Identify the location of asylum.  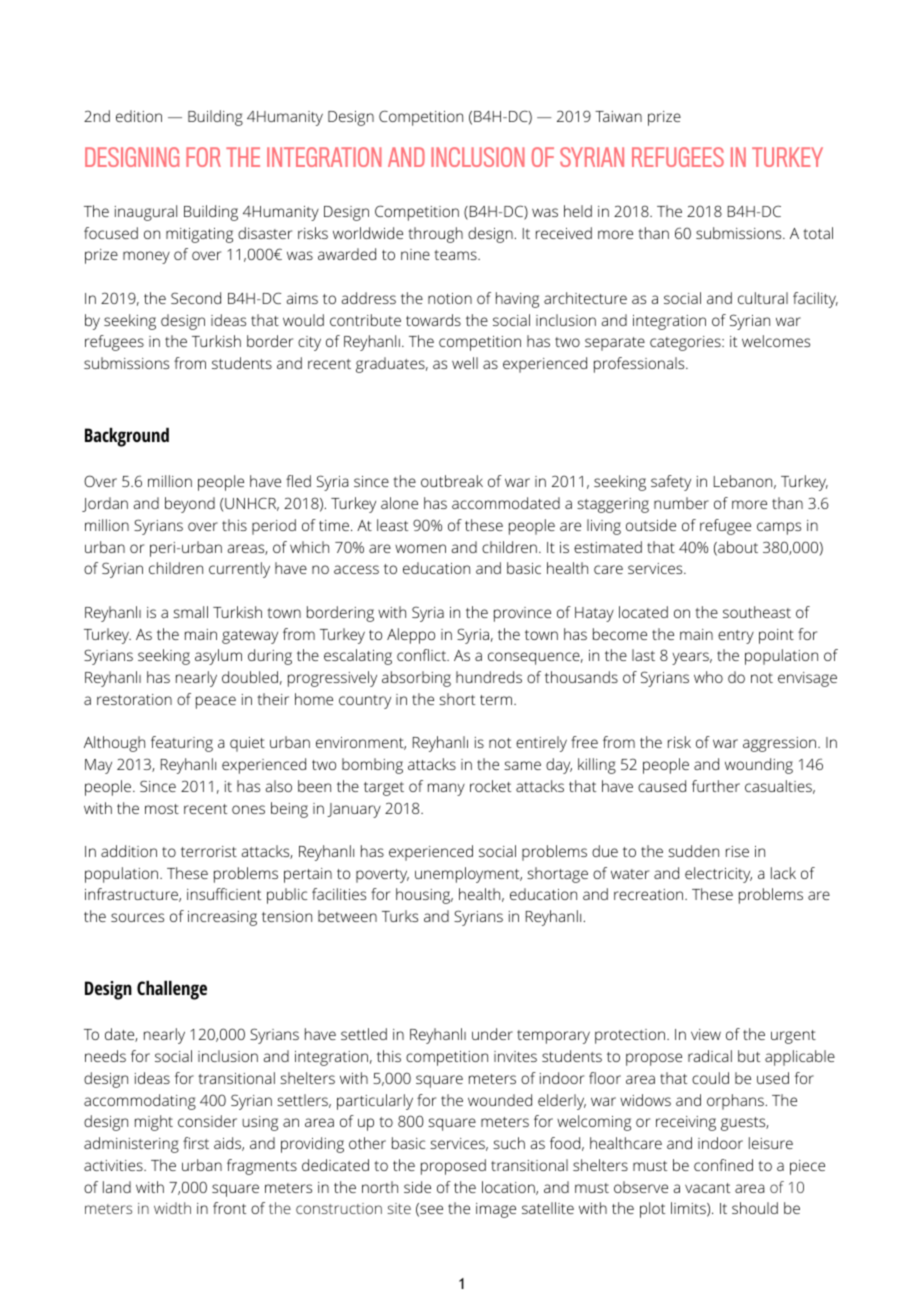
(218, 657).
